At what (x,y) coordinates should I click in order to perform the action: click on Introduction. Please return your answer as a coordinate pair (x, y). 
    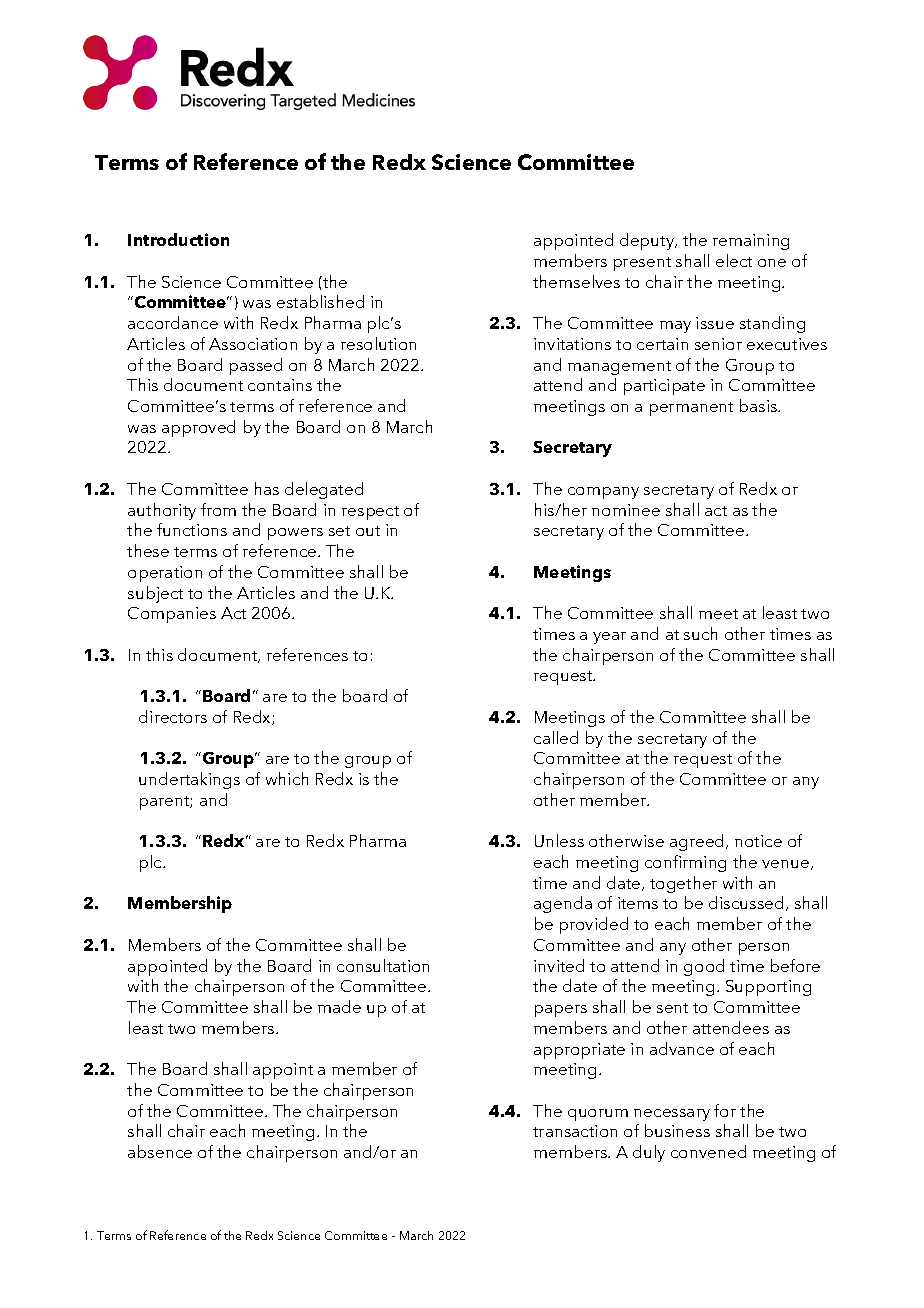
    Looking at the image, I should click on (178, 239).
